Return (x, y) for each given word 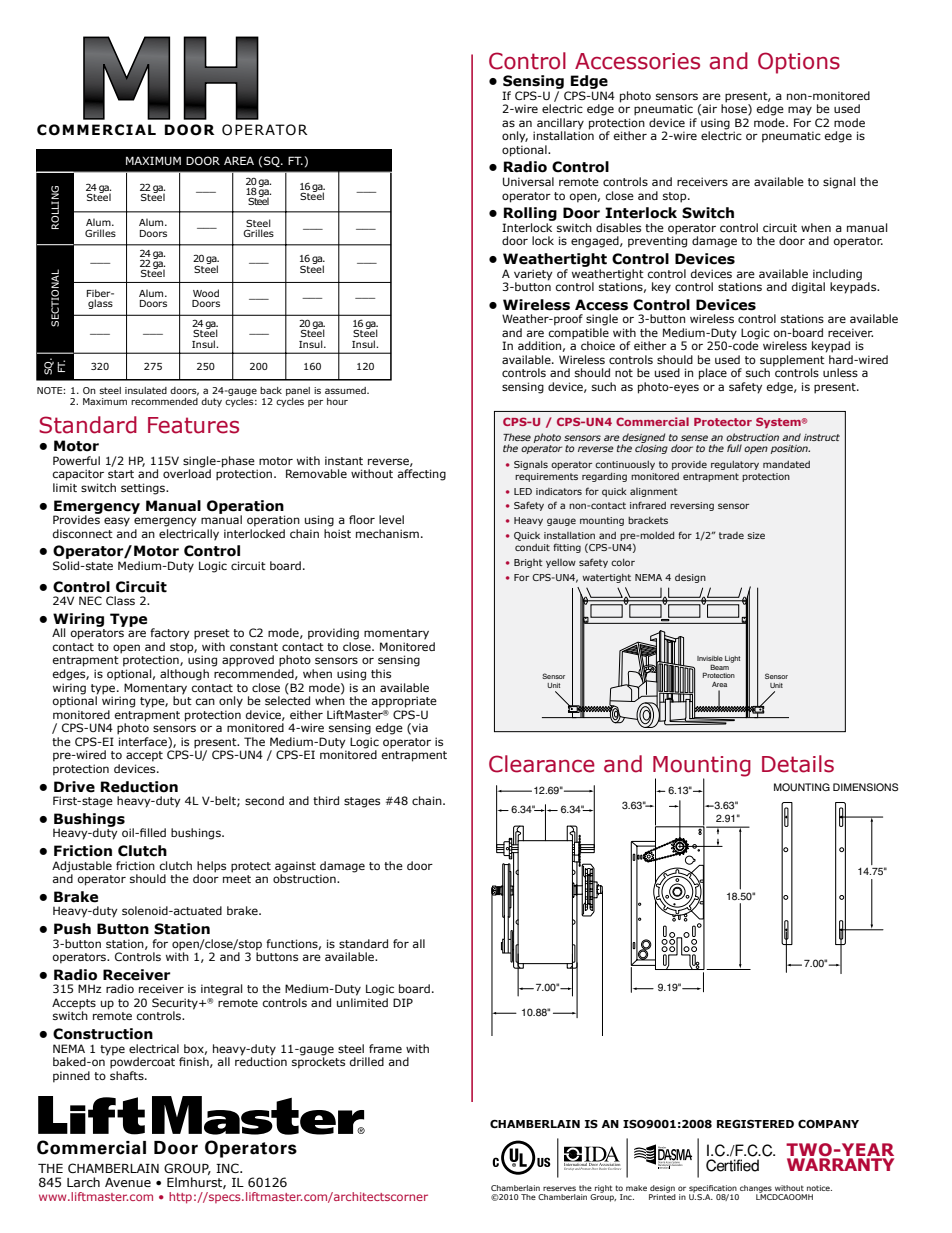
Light (732, 659)
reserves (559, 1188)
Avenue (128, 1182)
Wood (206, 293)
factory (170, 634)
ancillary (560, 124)
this (381, 673)
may (800, 111)
